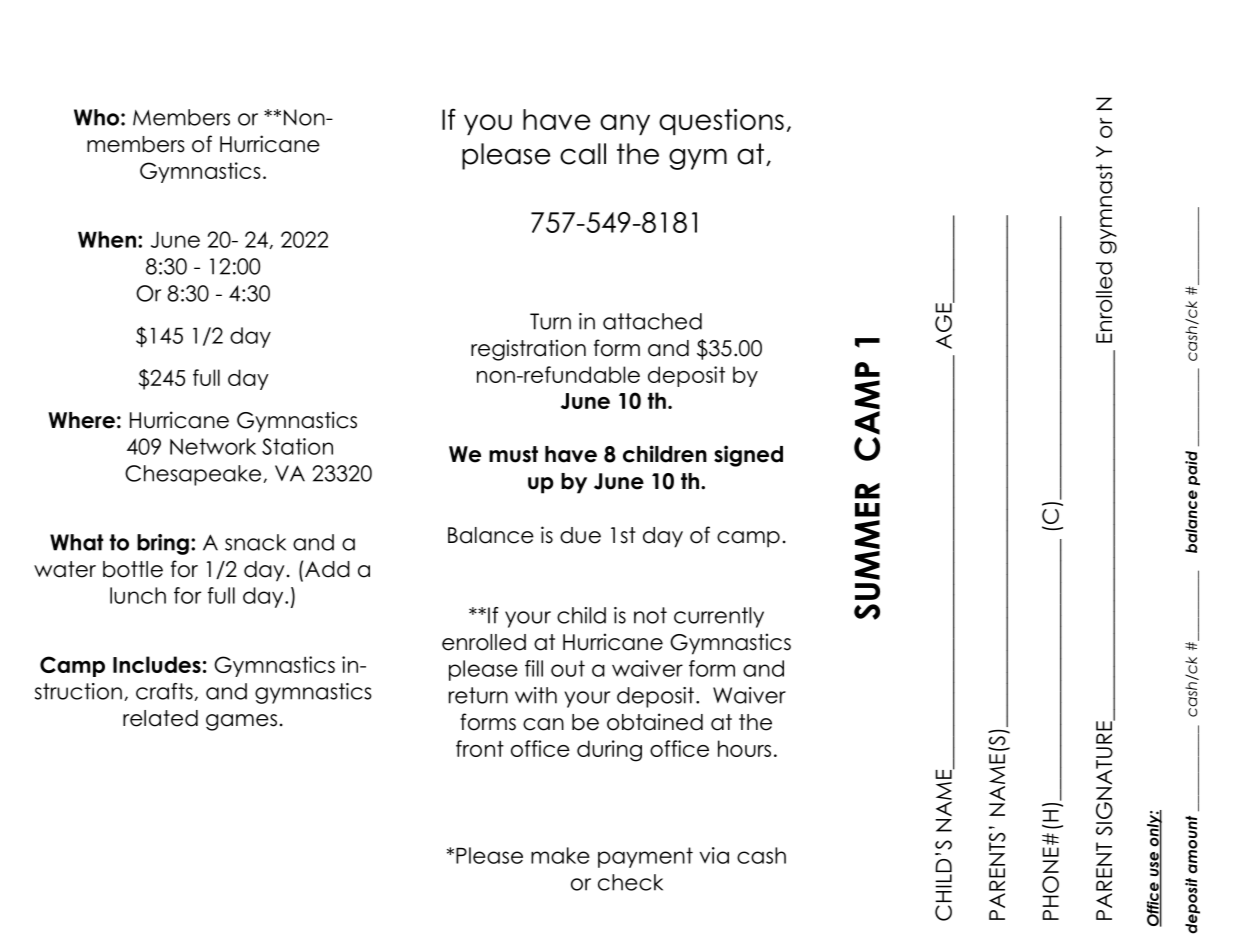 This screenshot has height=952, width=1233. I want to click on related, so click(160, 718).
